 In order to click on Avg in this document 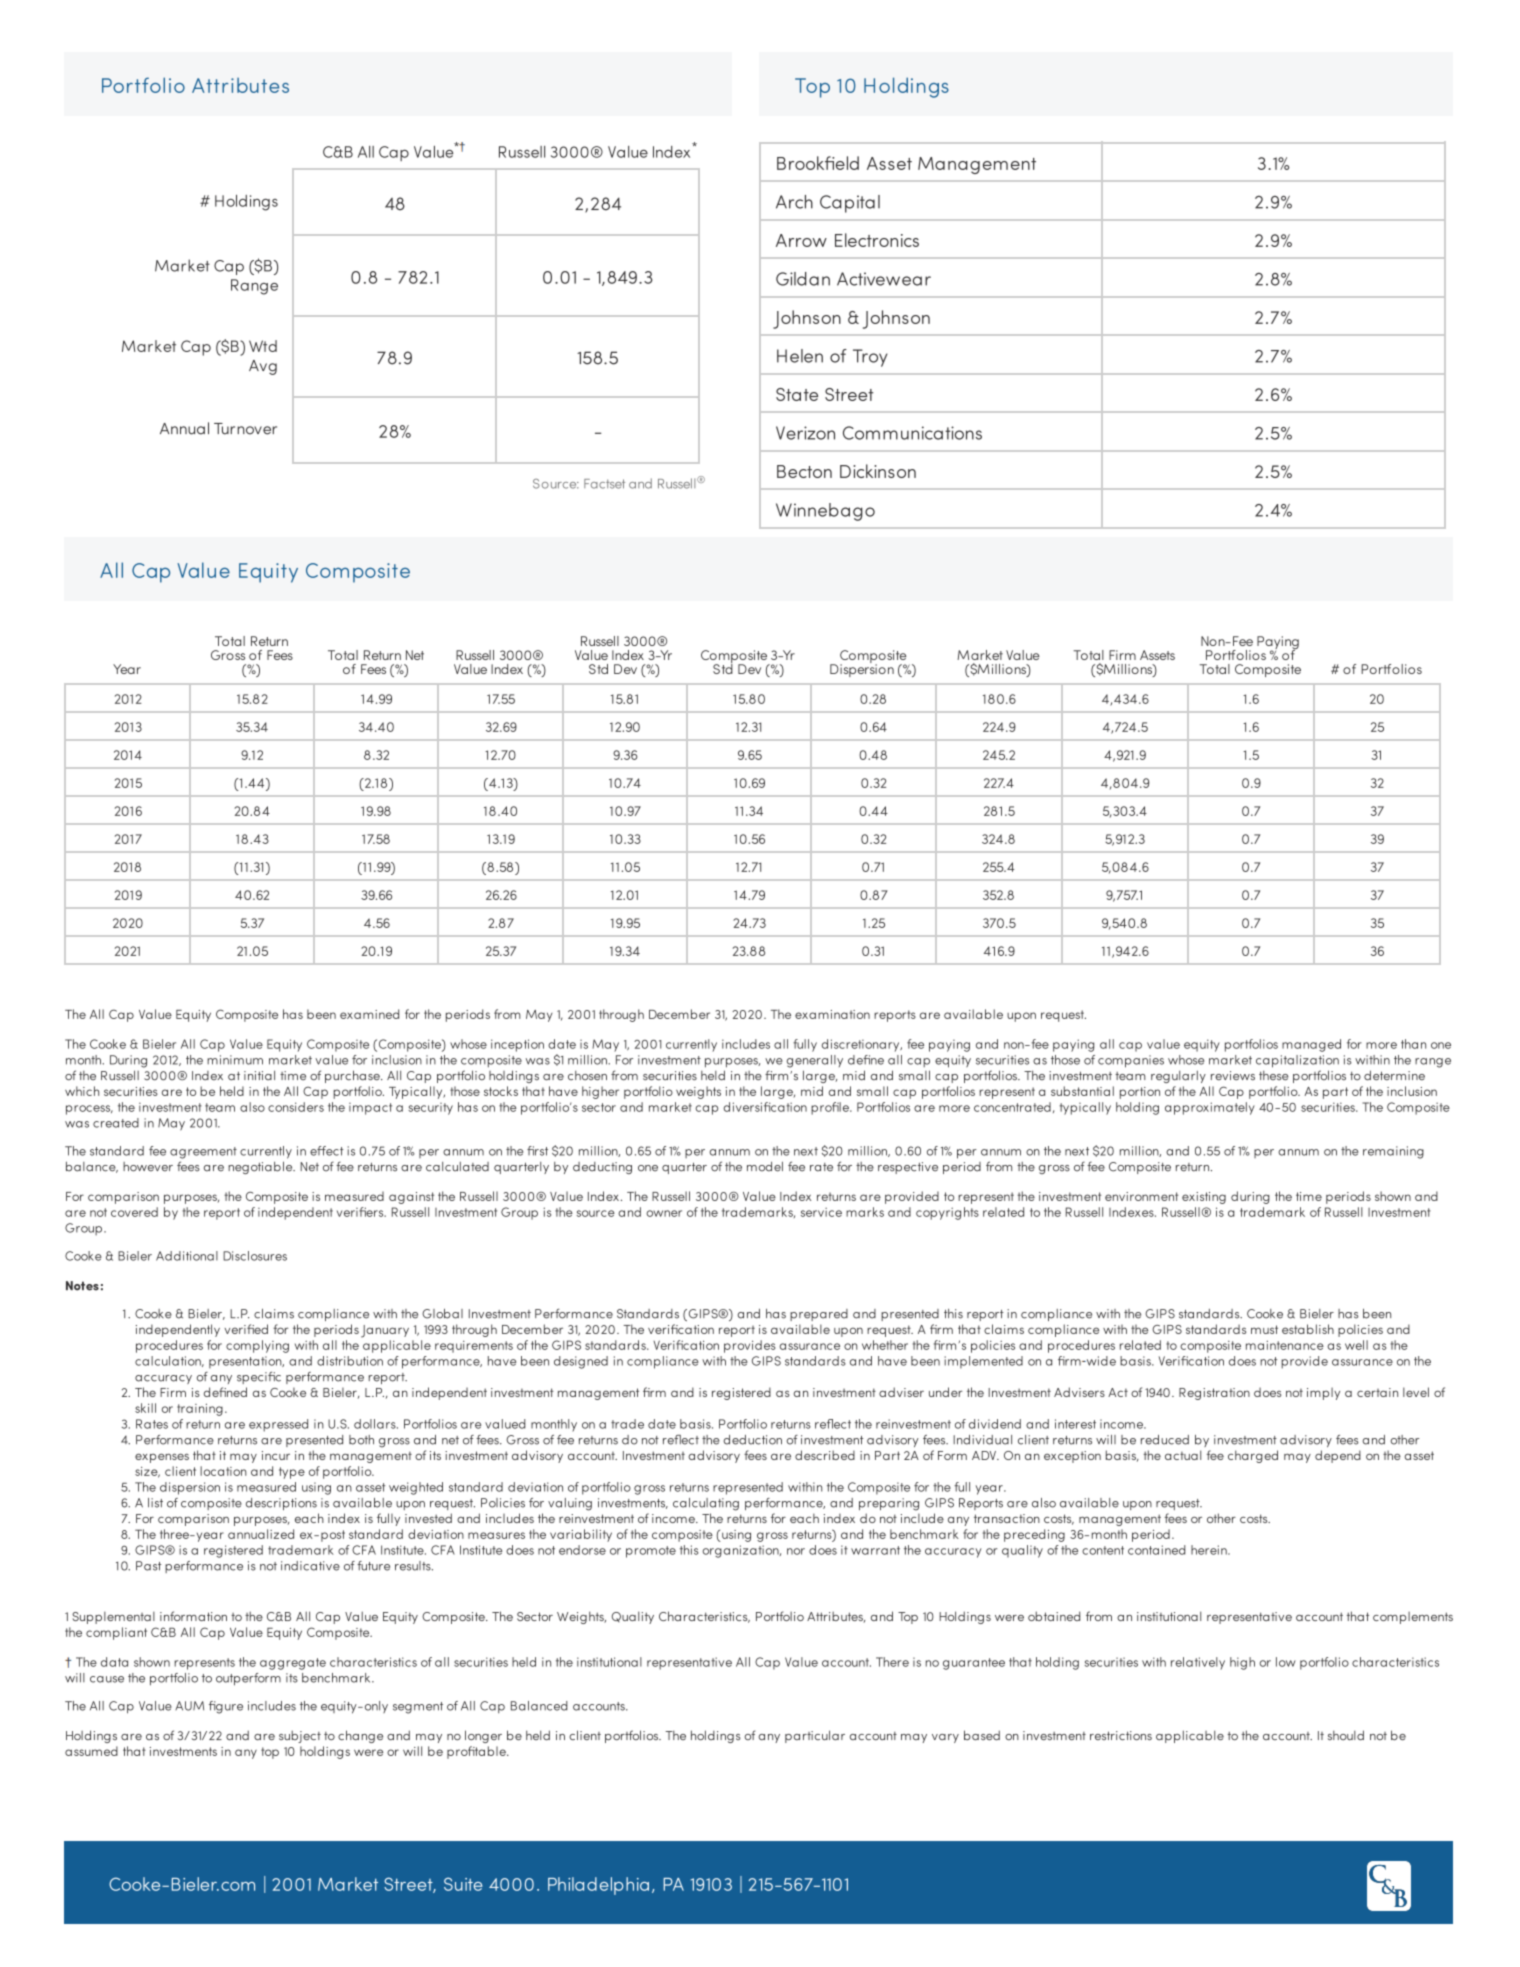, I will do `click(263, 367)`.
